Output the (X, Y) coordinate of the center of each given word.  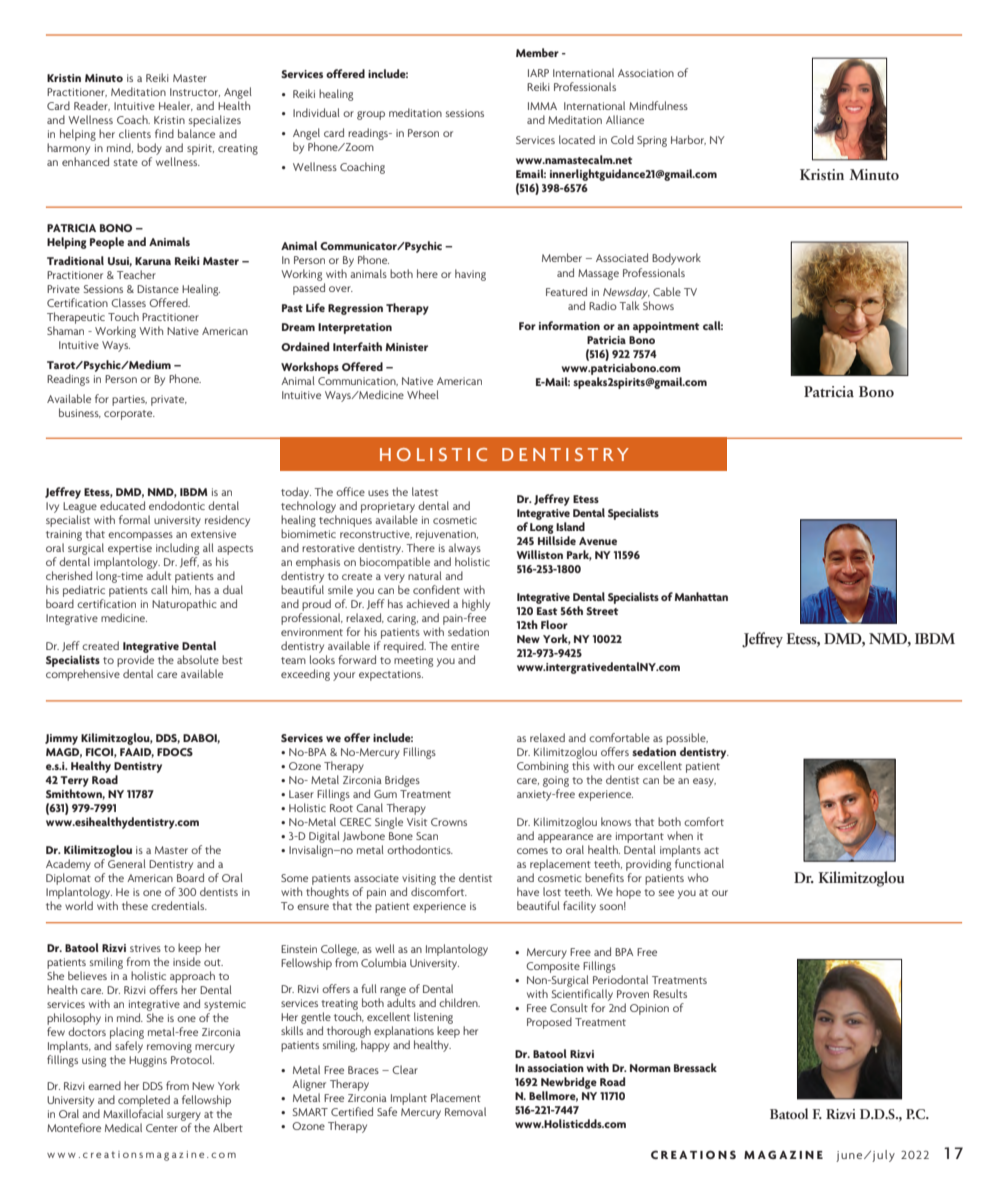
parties (129, 400)
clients (135, 133)
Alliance (625, 119)
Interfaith (357, 346)
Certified (352, 1111)
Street (602, 611)
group (371, 115)
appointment (666, 327)
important (640, 837)
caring (402, 619)
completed (144, 1101)
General (127, 863)
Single (389, 823)
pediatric (84, 591)
